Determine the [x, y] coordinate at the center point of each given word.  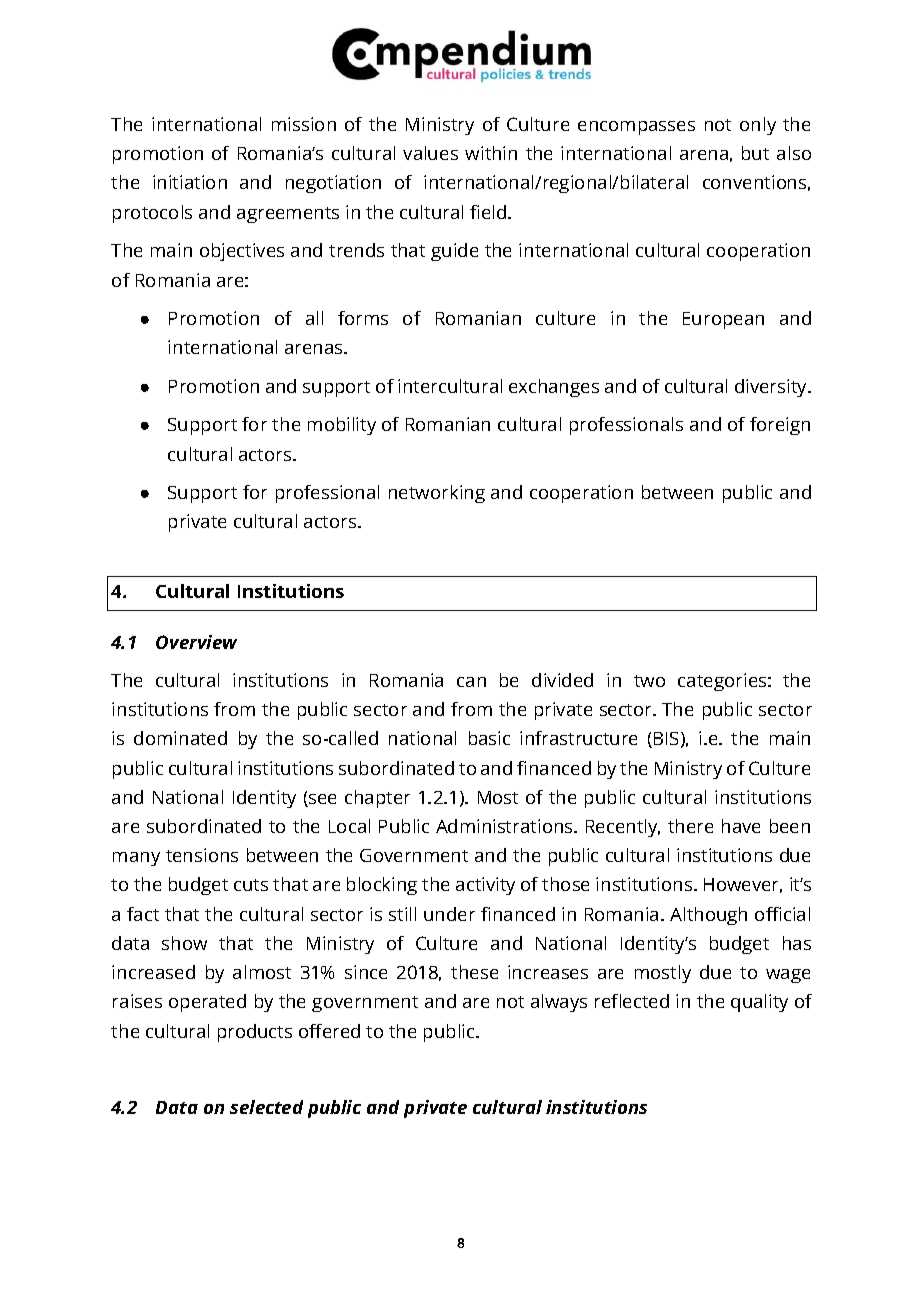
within [491, 153]
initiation [190, 182]
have [741, 826]
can [471, 682]
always [559, 1003]
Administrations [505, 826]
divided [562, 680]
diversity [772, 388]
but [755, 153]
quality [759, 1003]
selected [266, 1107]
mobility [342, 426]
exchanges [554, 388]
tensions [202, 855]
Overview [196, 642]
